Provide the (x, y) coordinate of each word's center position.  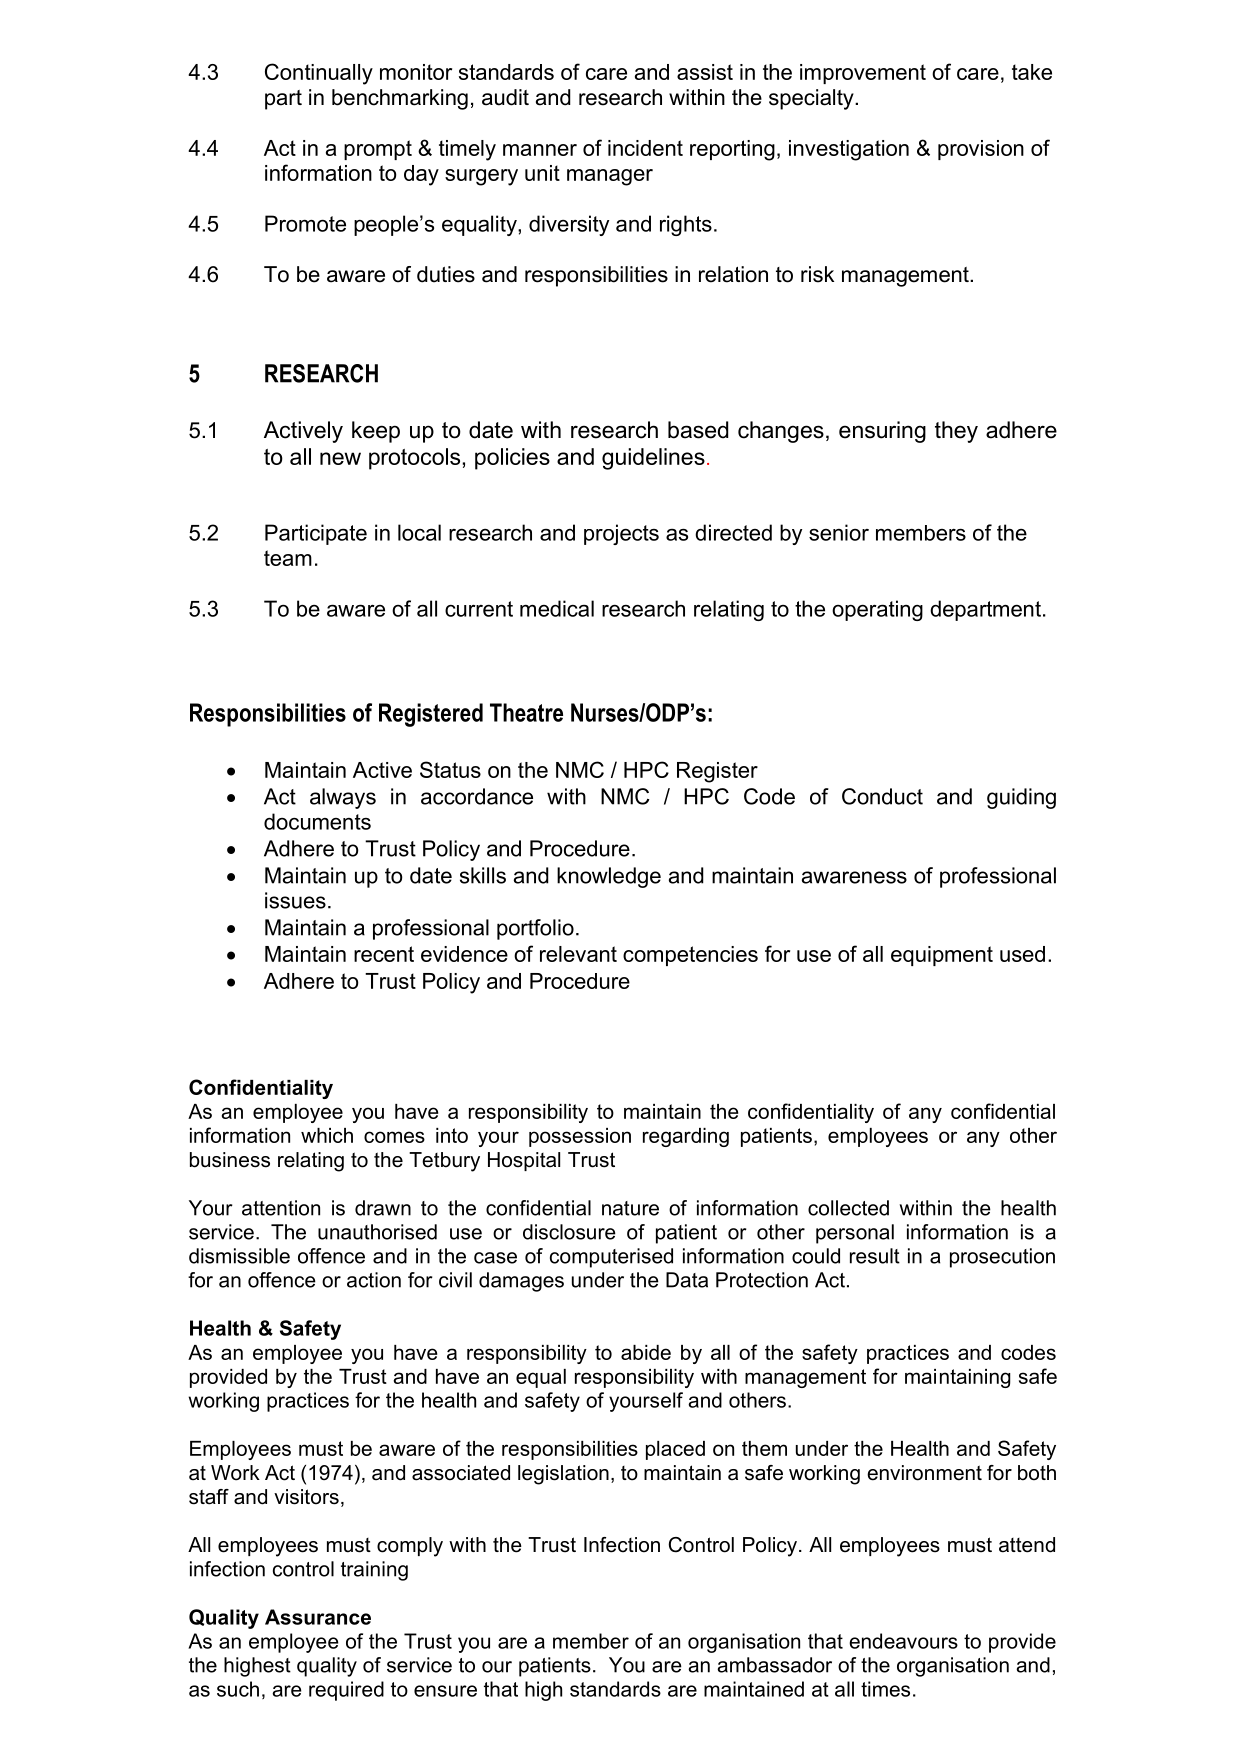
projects (621, 534)
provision (981, 150)
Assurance (318, 1617)
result (875, 1256)
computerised (611, 1258)
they (956, 432)
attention (281, 1208)
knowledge (609, 877)
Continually (319, 74)
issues (295, 900)
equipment (942, 956)
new (340, 458)
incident (645, 148)
